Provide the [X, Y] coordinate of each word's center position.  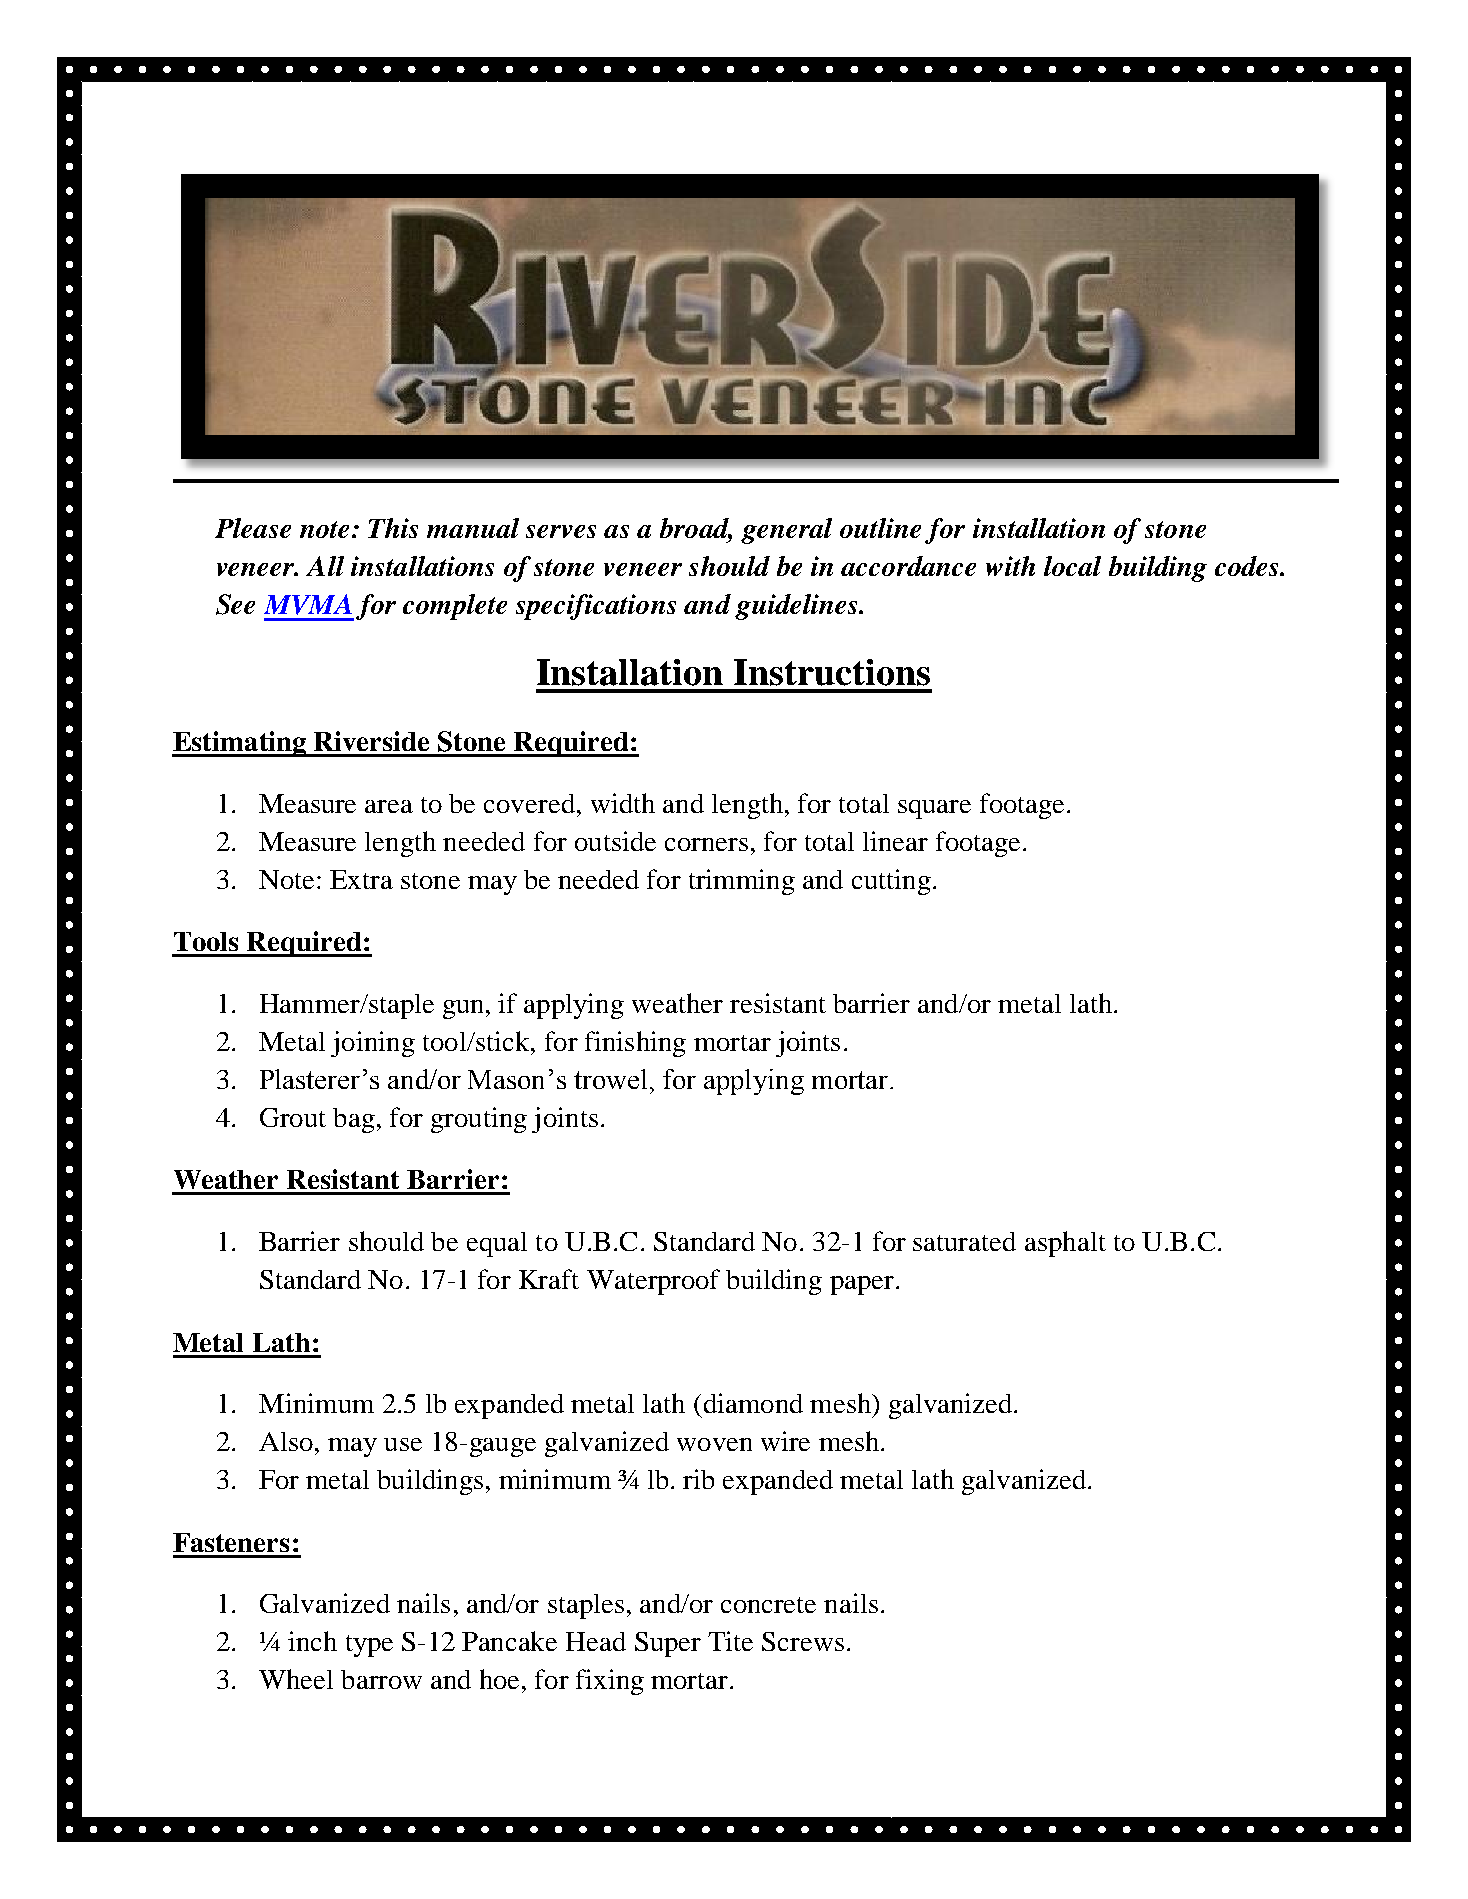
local [1072, 566]
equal [497, 1244]
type [369, 1646]
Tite [730, 1641]
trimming [742, 882]
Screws [803, 1641]
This [393, 528]
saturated [964, 1241]
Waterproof [653, 1282]
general [786, 531]
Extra [361, 879]
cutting [891, 882]
